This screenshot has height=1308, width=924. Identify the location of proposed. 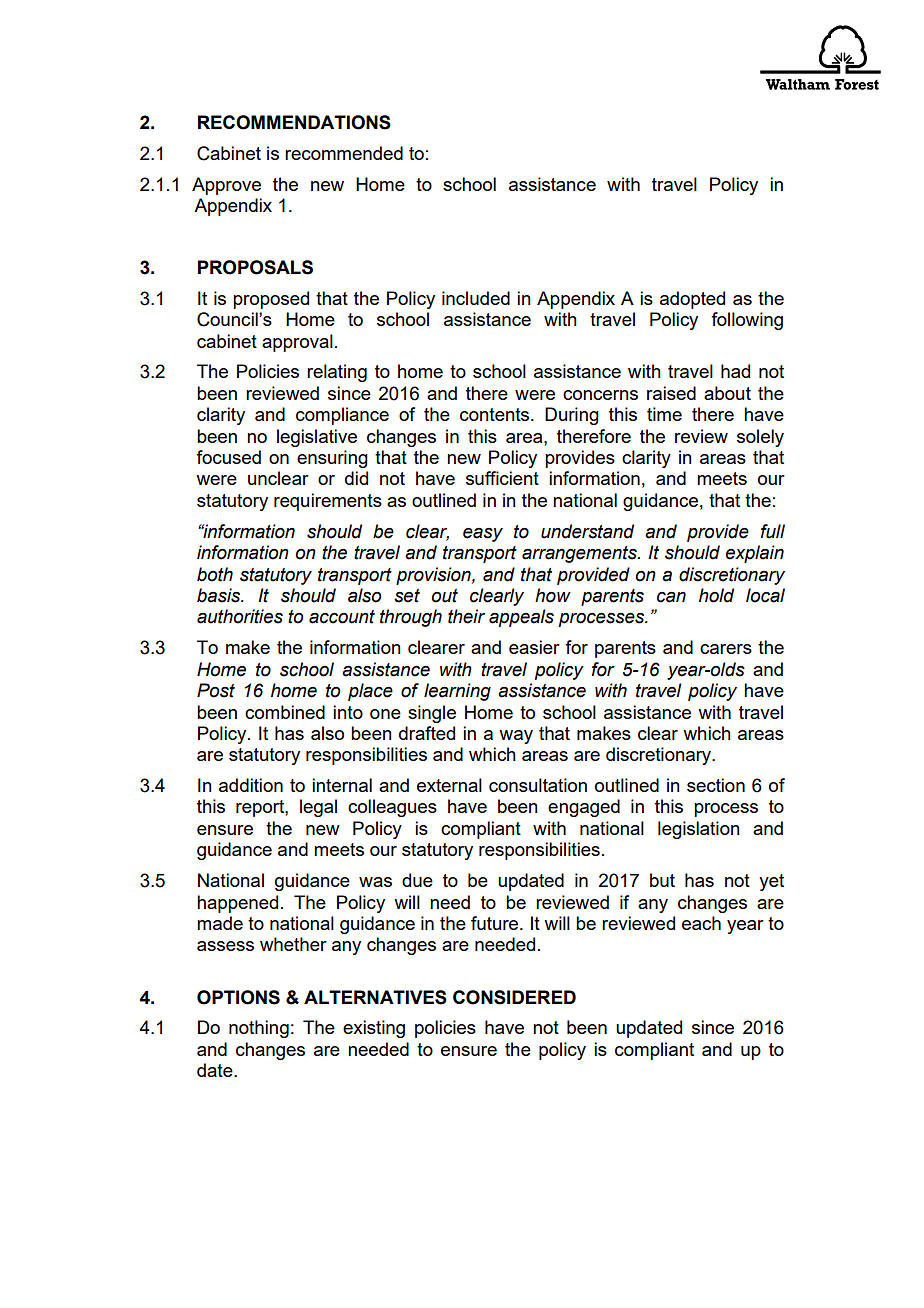
(271, 300).
